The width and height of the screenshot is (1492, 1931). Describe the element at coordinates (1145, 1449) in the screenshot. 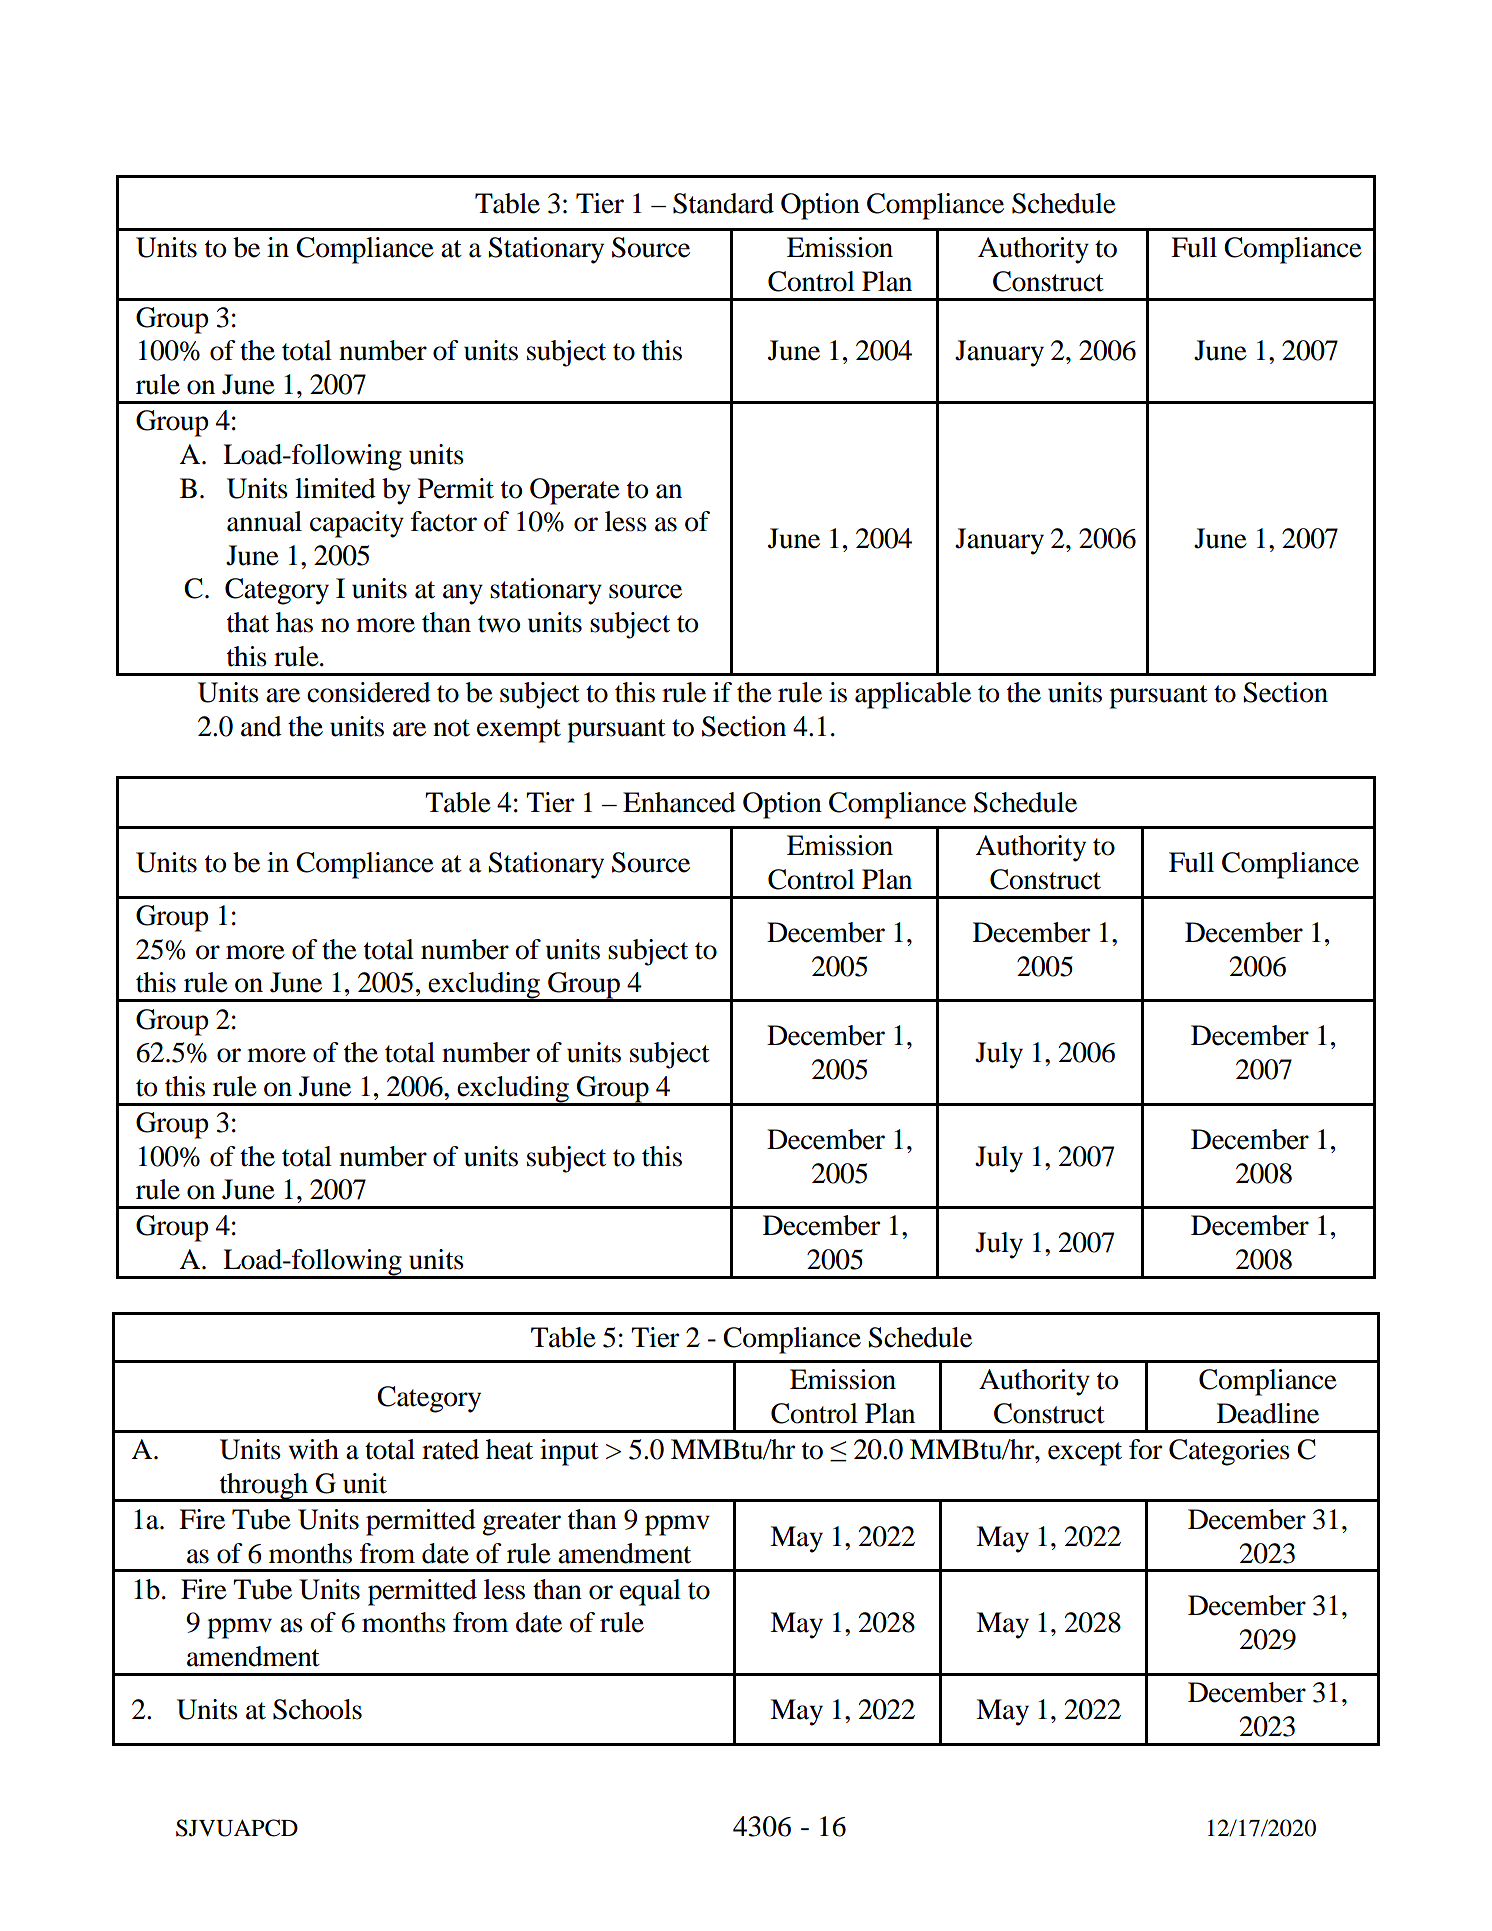

I see `for` at that location.
